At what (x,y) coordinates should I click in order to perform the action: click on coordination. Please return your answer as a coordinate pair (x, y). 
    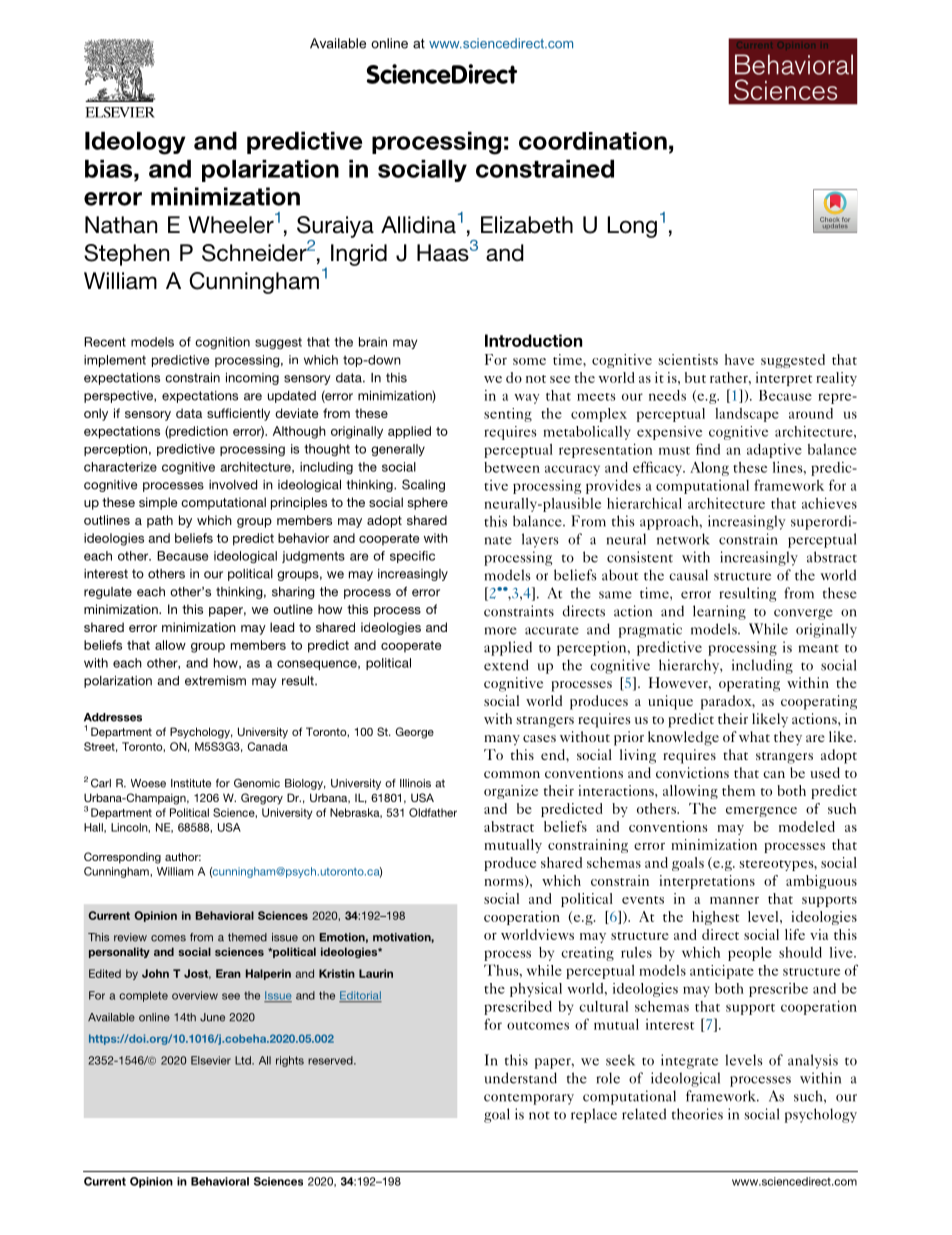
    Looking at the image, I should click on (593, 141).
